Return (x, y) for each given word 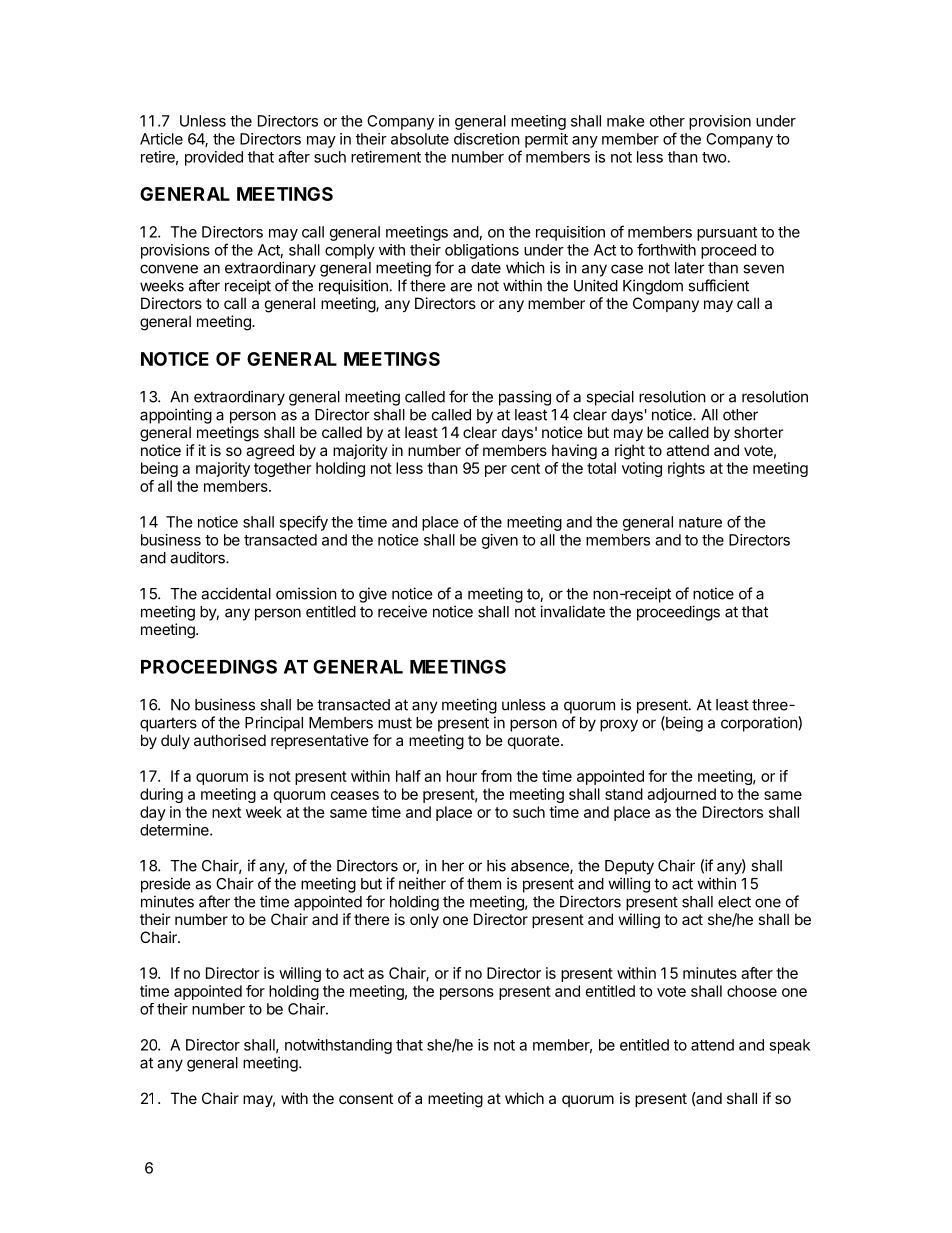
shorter (758, 432)
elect (734, 902)
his (496, 865)
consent (366, 1098)
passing (525, 398)
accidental (236, 593)
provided (214, 158)
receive (402, 611)
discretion (487, 139)
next (226, 812)
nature (700, 522)
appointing (176, 416)
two (714, 157)
